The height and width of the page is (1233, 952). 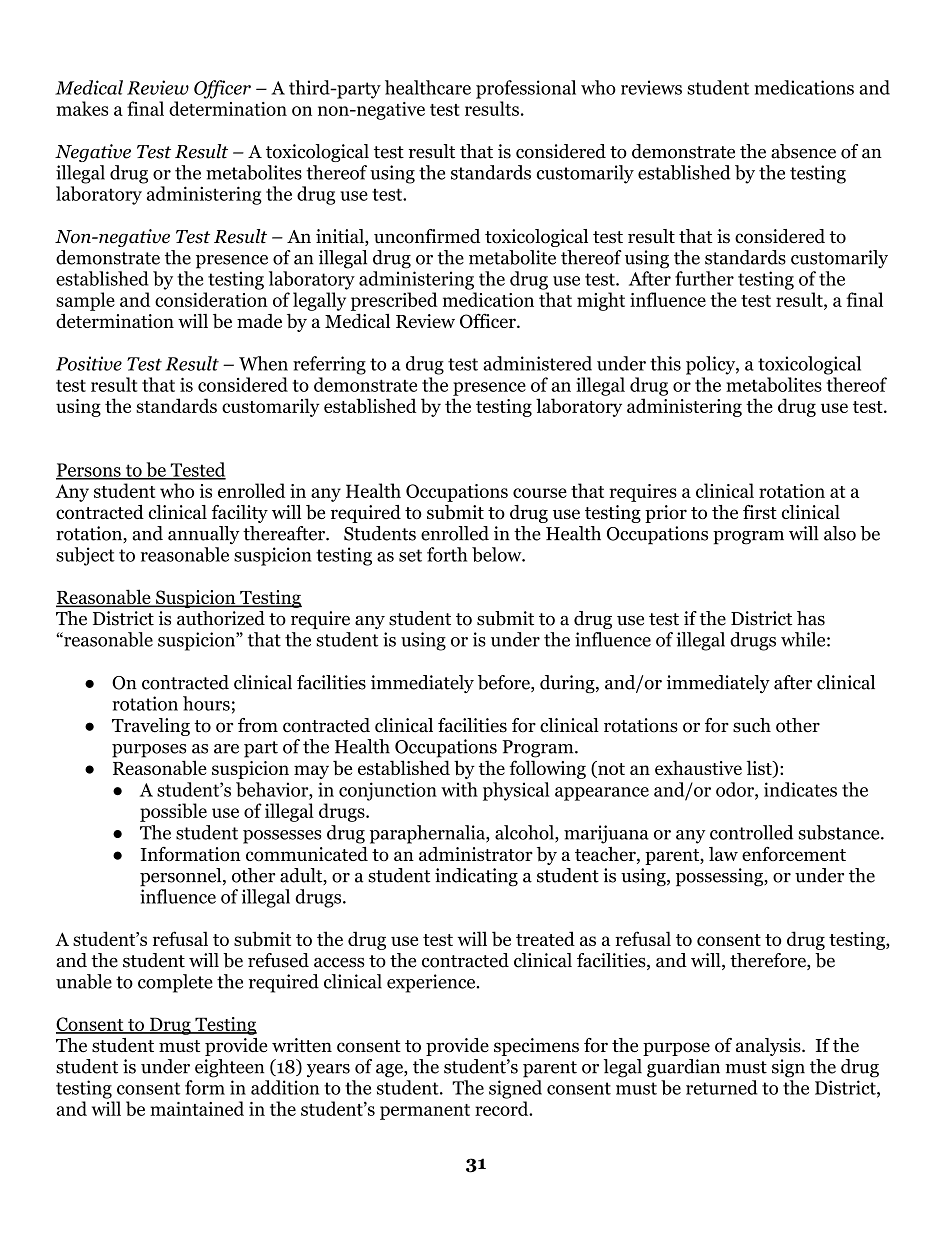 What do you see at coordinates (526, 89) in the page?
I see `professional` at bounding box center [526, 89].
